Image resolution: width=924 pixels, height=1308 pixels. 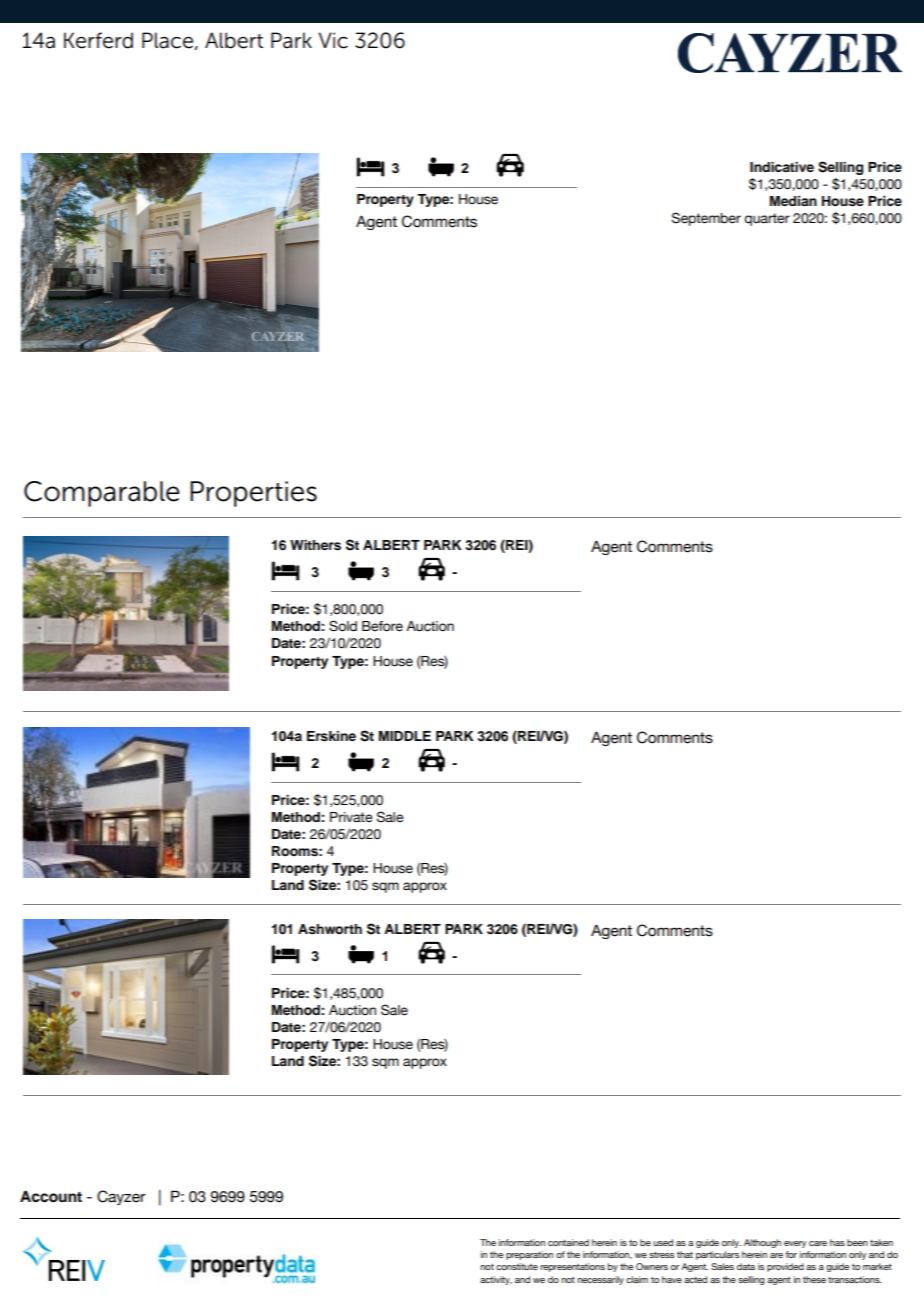 What do you see at coordinates (351, 817) in the screenshot?
I see `Private` at bounding box center [351, 817].
